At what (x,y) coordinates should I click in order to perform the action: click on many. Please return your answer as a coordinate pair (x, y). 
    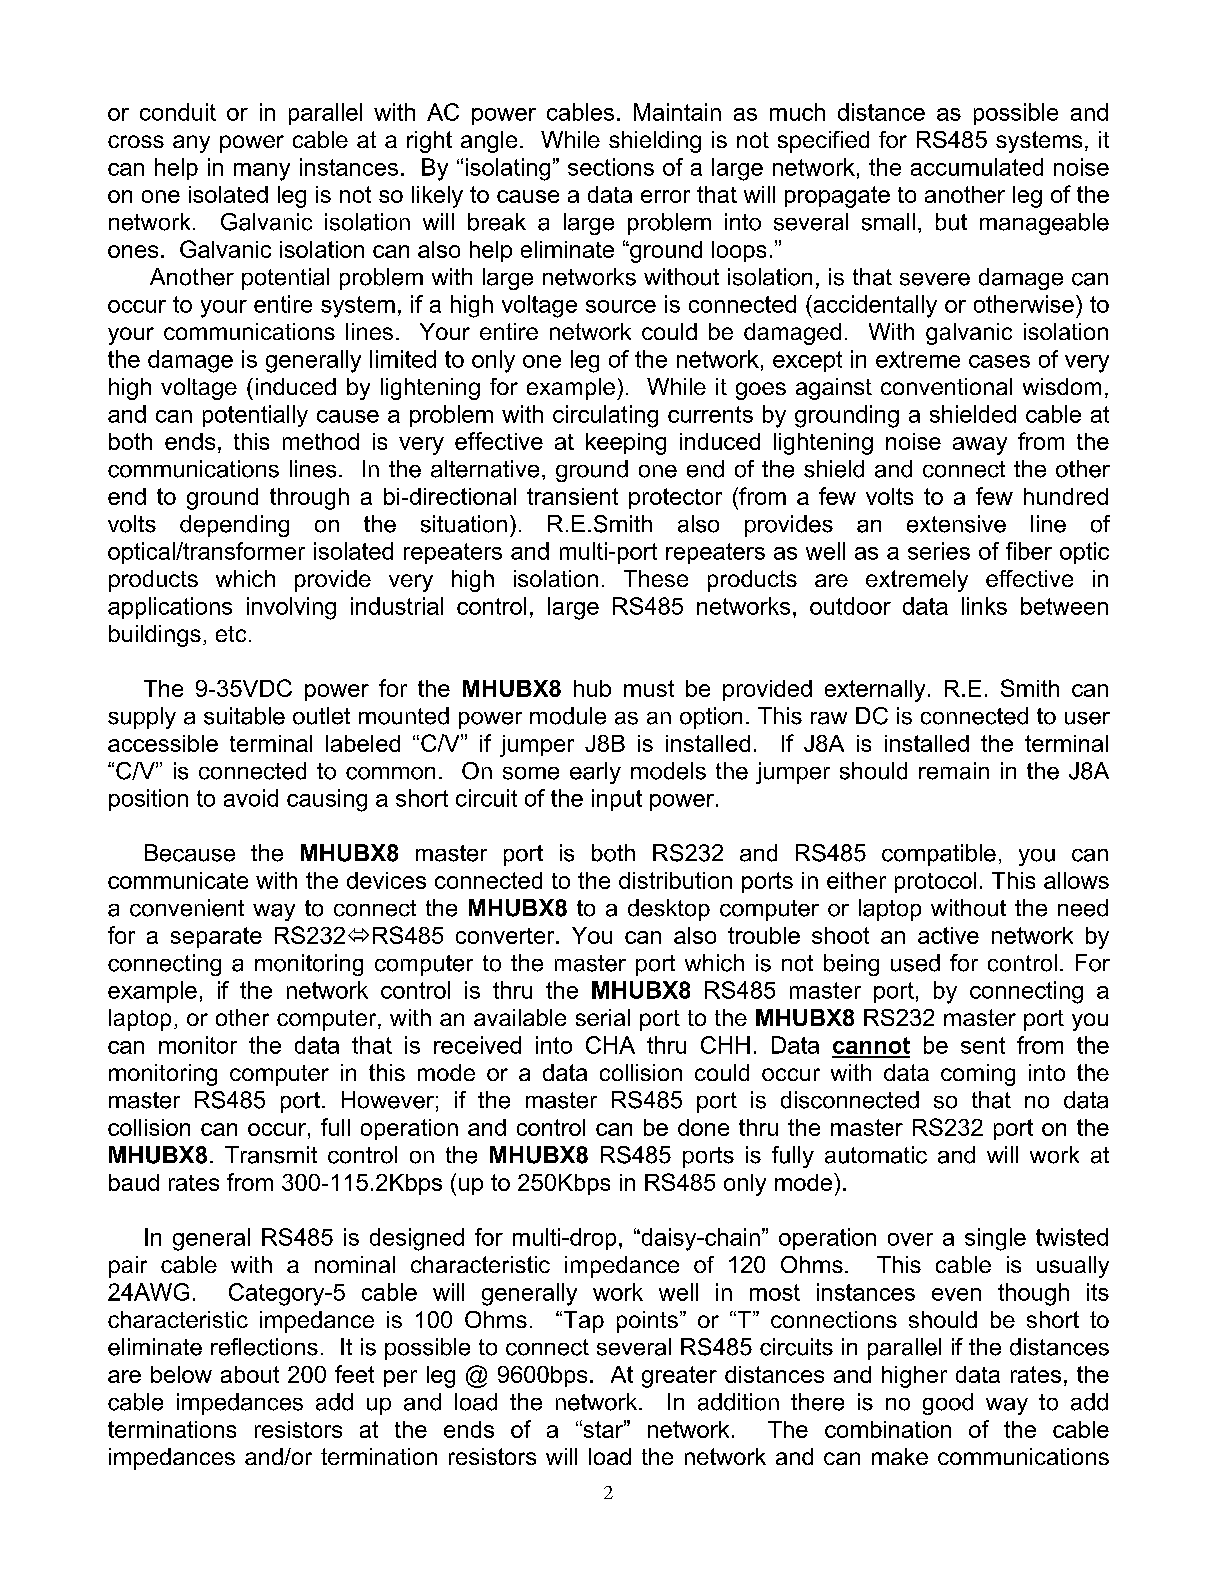
    Looking at the image, I should click on (262, 172).
